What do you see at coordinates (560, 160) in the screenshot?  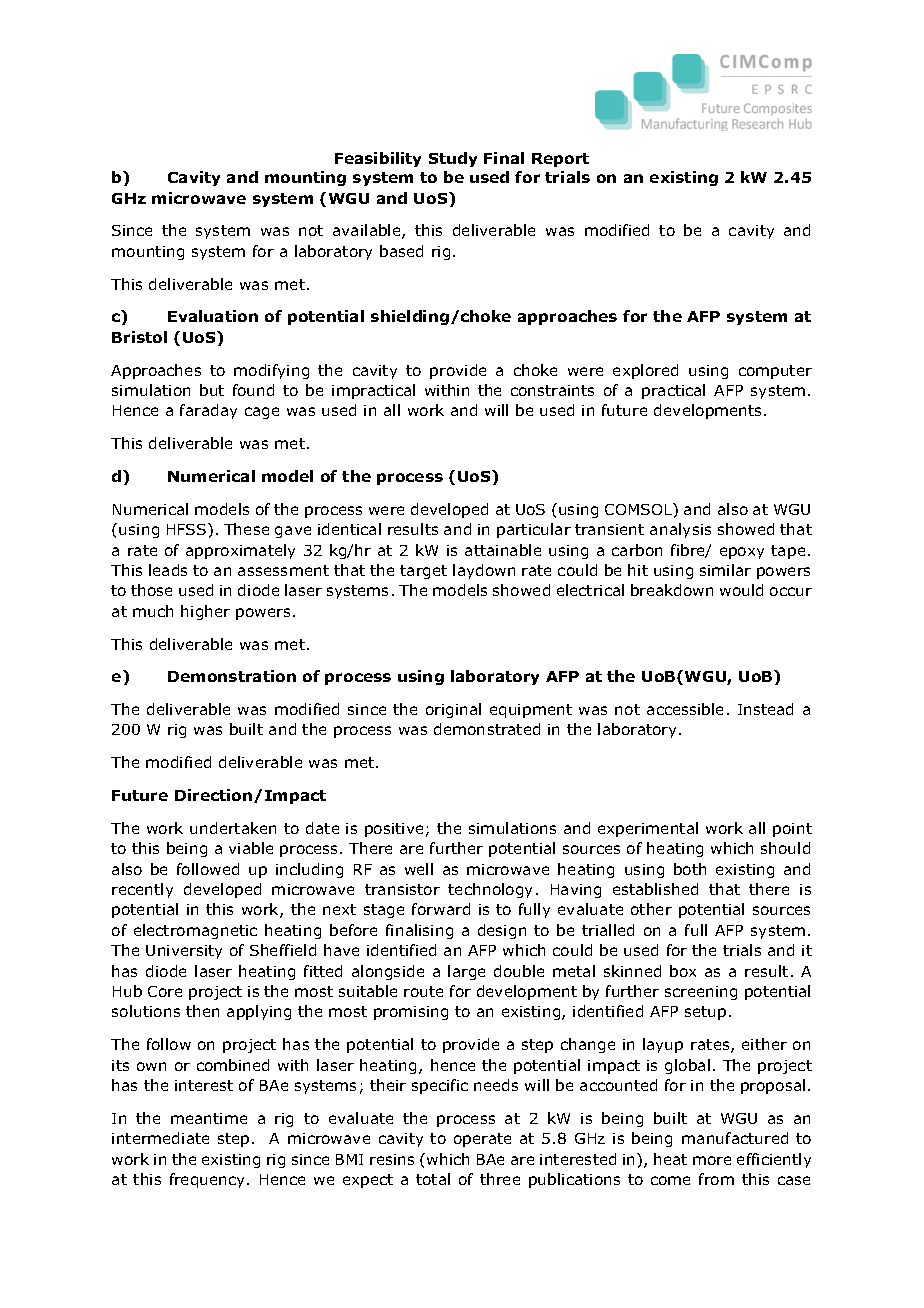 I see `Report` at bounding box center [560, 160].
